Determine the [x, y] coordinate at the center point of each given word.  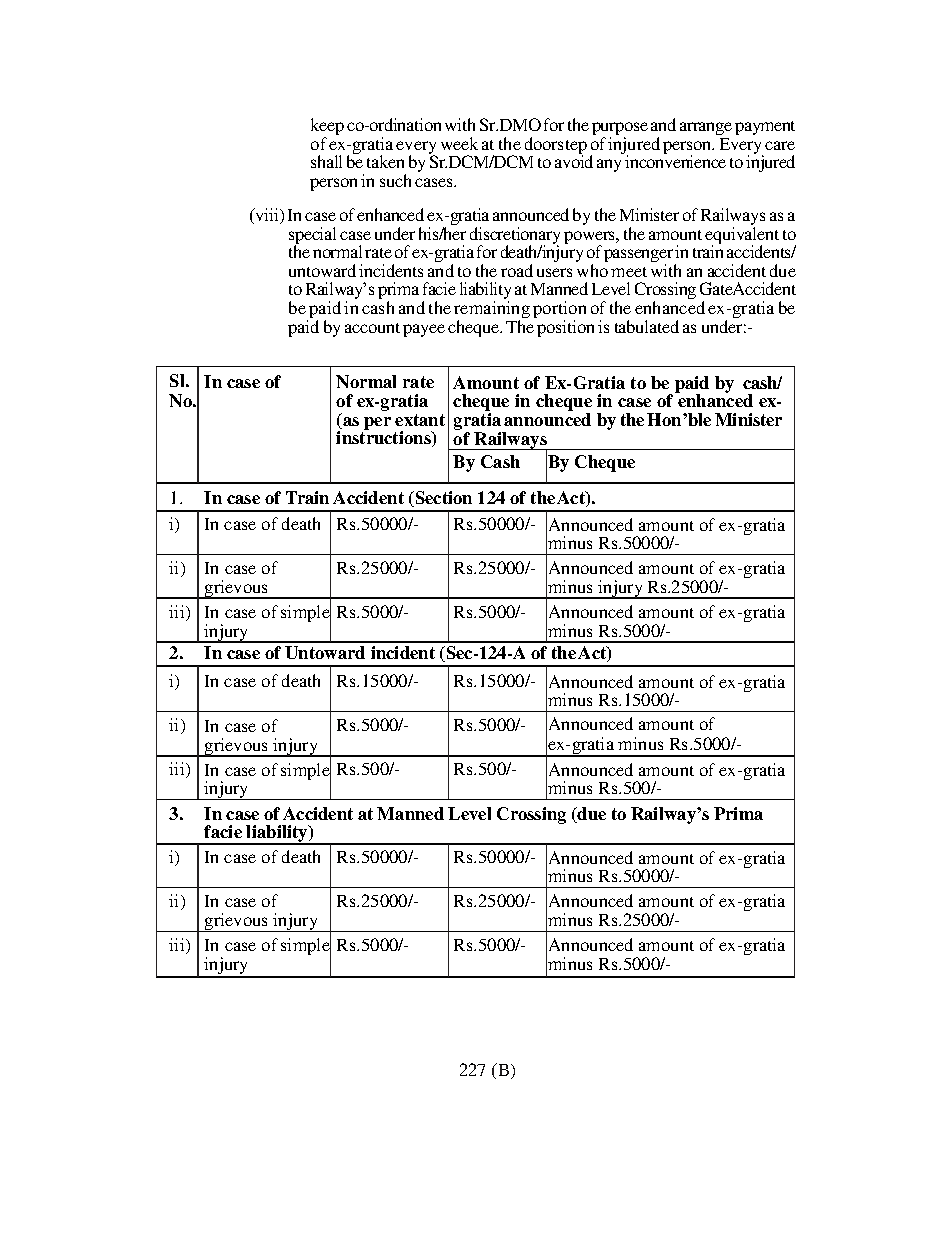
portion [559, 311]
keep [327, 128]
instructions [384, 438]
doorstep [556, 147]
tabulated [647, 326]
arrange [706, 128]
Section [442, 499]
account [372, 328]
